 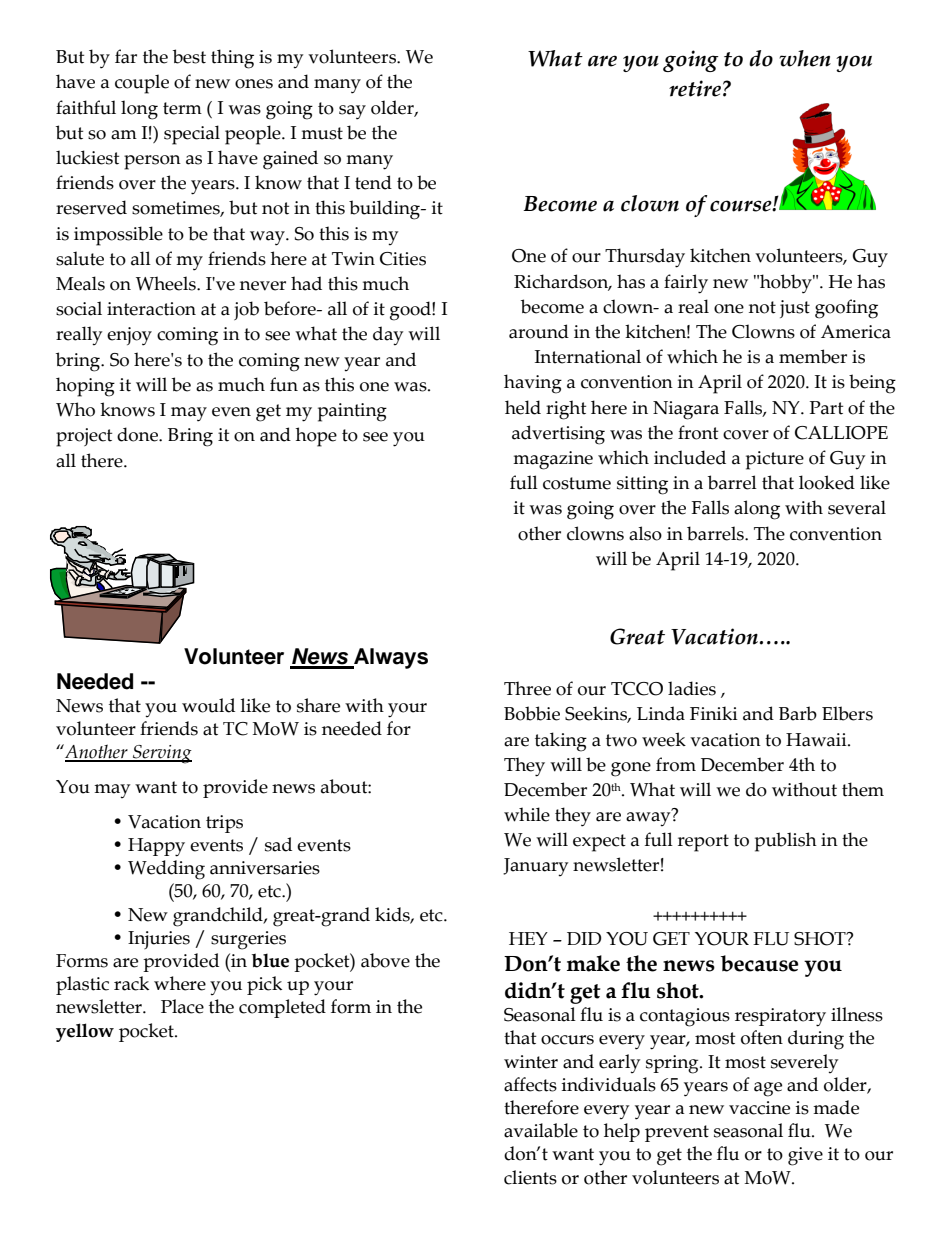 I want to click on done, so click(x=138, y=434).
